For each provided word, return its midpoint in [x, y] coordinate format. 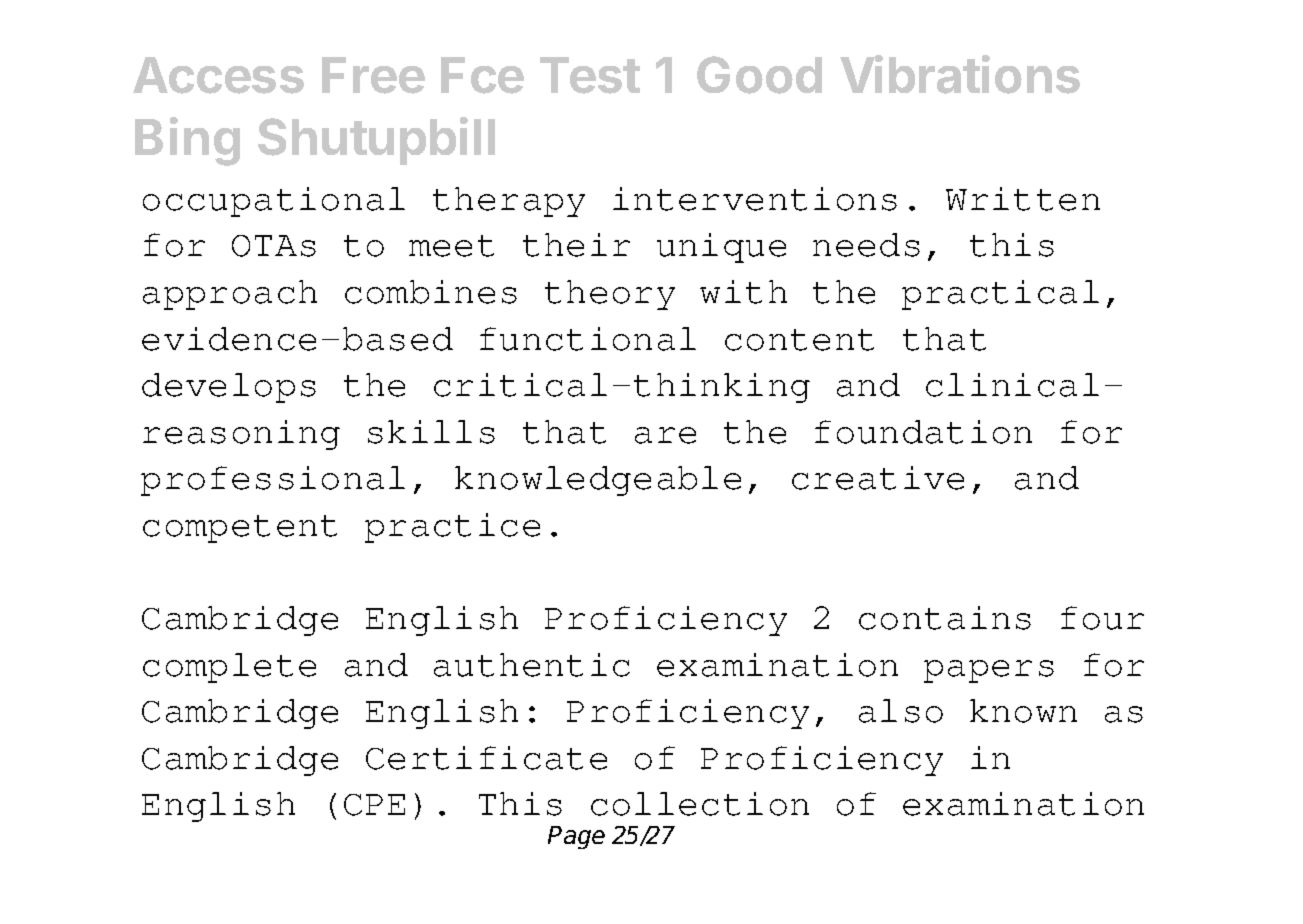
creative [878, 478]
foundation [923, 432]
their [576, 245]
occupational [274, 202]
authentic [532, 665]
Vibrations [960, 74]
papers [989, 671]
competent [240, 529]
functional [588, 339]
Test [590, 75]
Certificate [486, 758]
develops [229, 388]
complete [229, 668]
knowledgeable [598, 481]
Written [1023, 199]
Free [373, 75]
